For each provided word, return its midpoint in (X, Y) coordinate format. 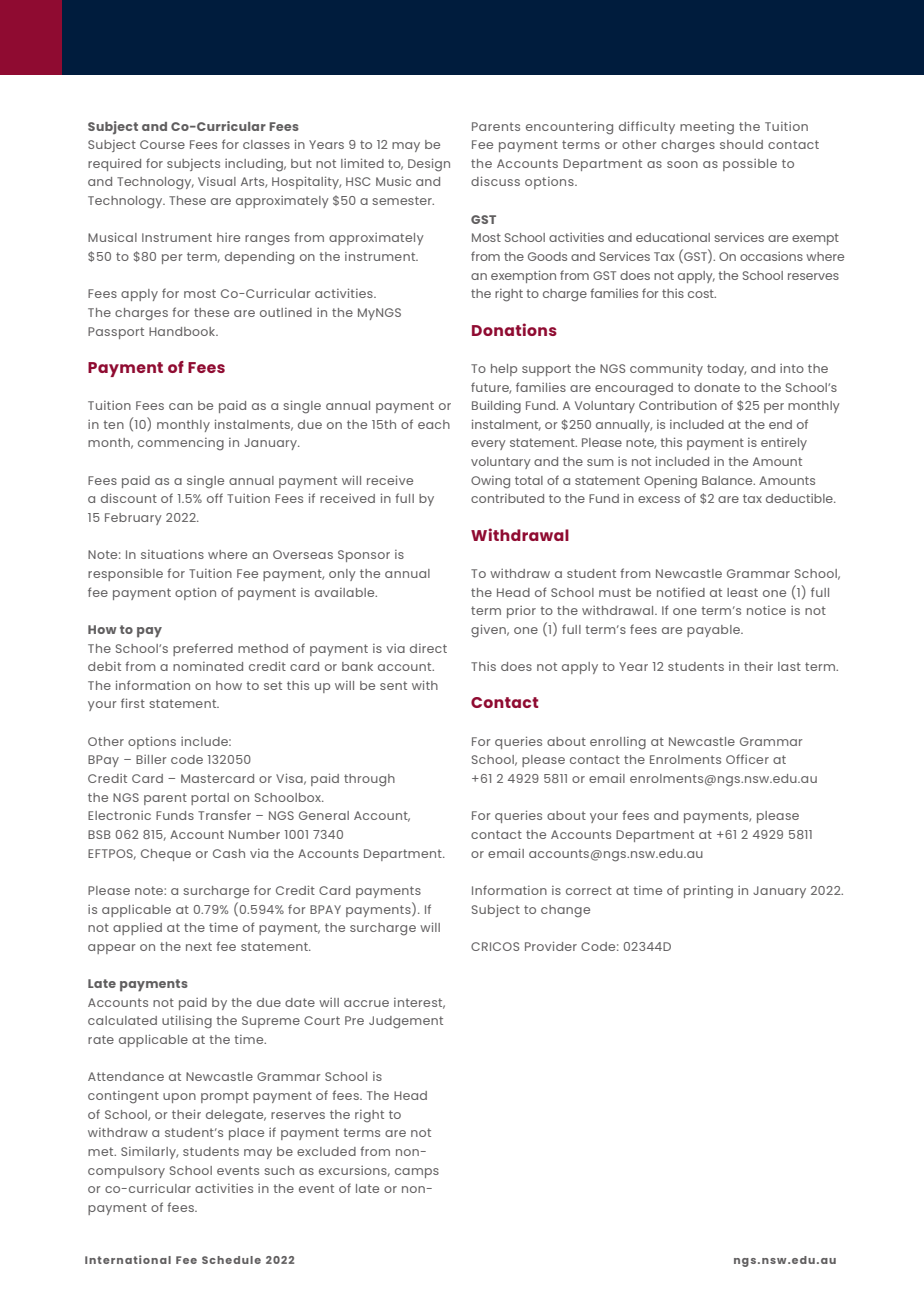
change (565, 911)
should (741, 144)
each (434, 424)
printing (708, 892)
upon (179, 1098)
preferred (203, 649)
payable (714, 631)
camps (417, 1173)
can (181, 406)
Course (162, 144)
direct (428, 648)
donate (717, 387)
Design (429, 165)
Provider (551, 946)
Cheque (166, 855)
